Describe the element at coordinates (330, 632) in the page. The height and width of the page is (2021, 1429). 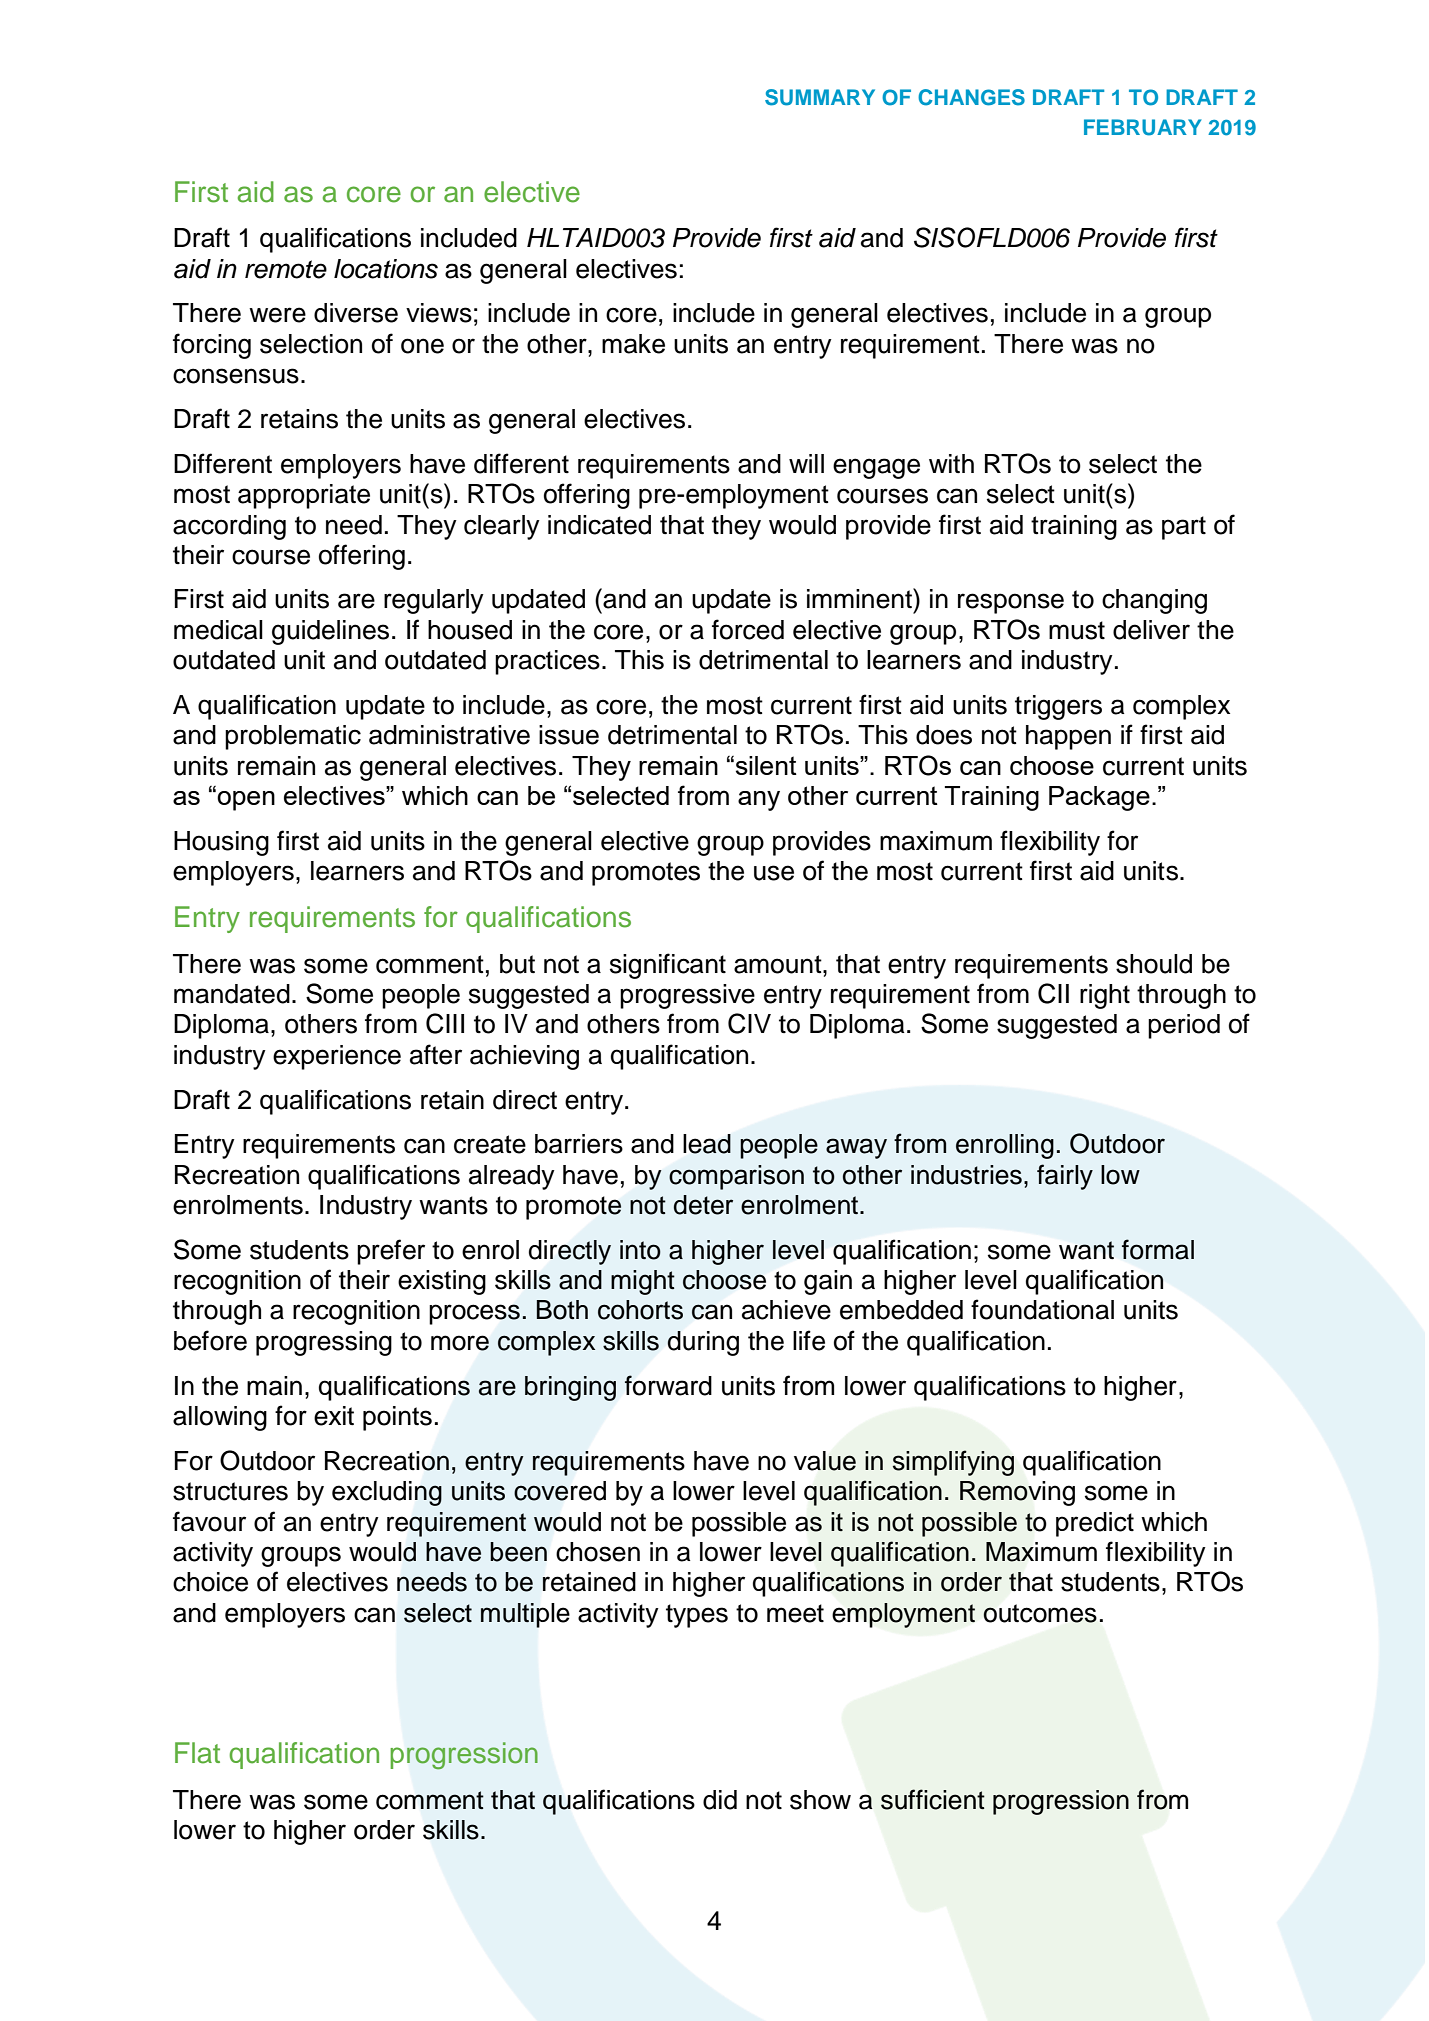
I see `guidelines` at that location.
